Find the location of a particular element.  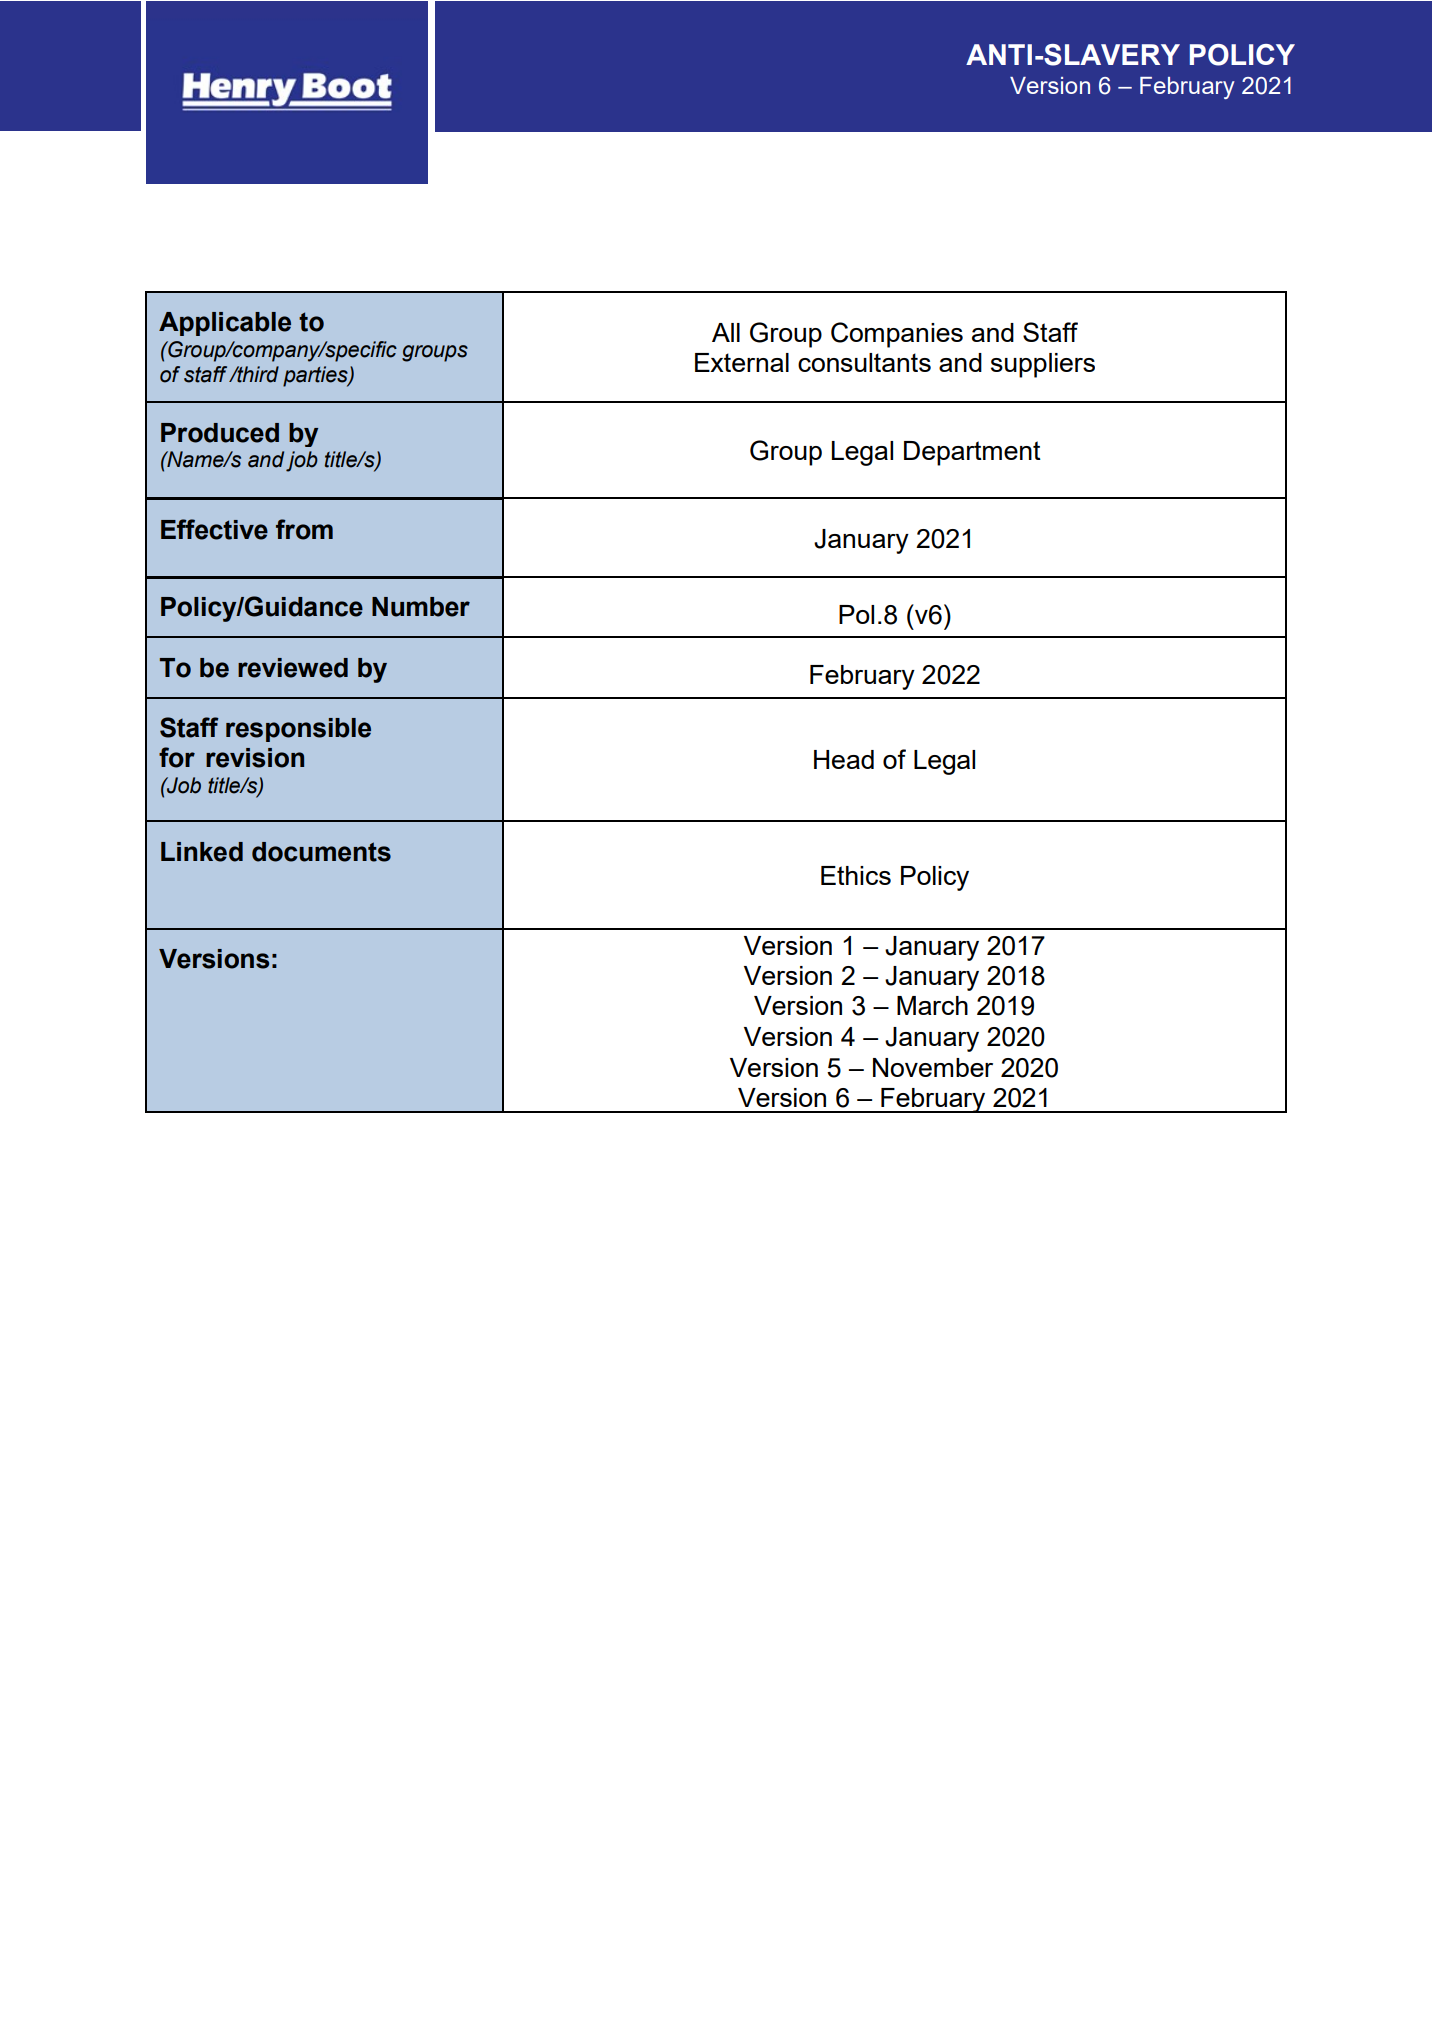

Linked is located at coordinates (202, 852).
